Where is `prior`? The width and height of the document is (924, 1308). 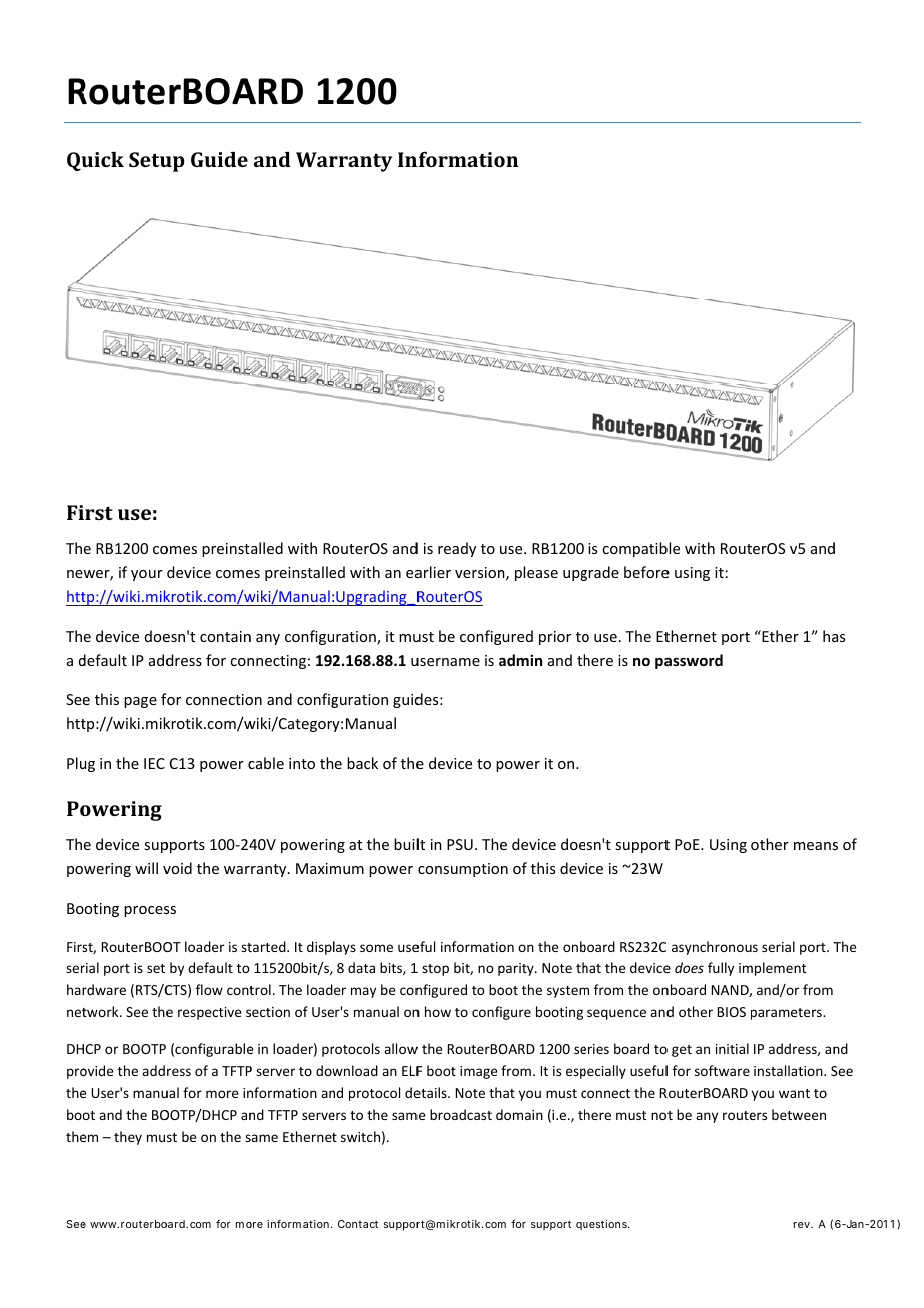 prior is located at coordinates (555, 638).
